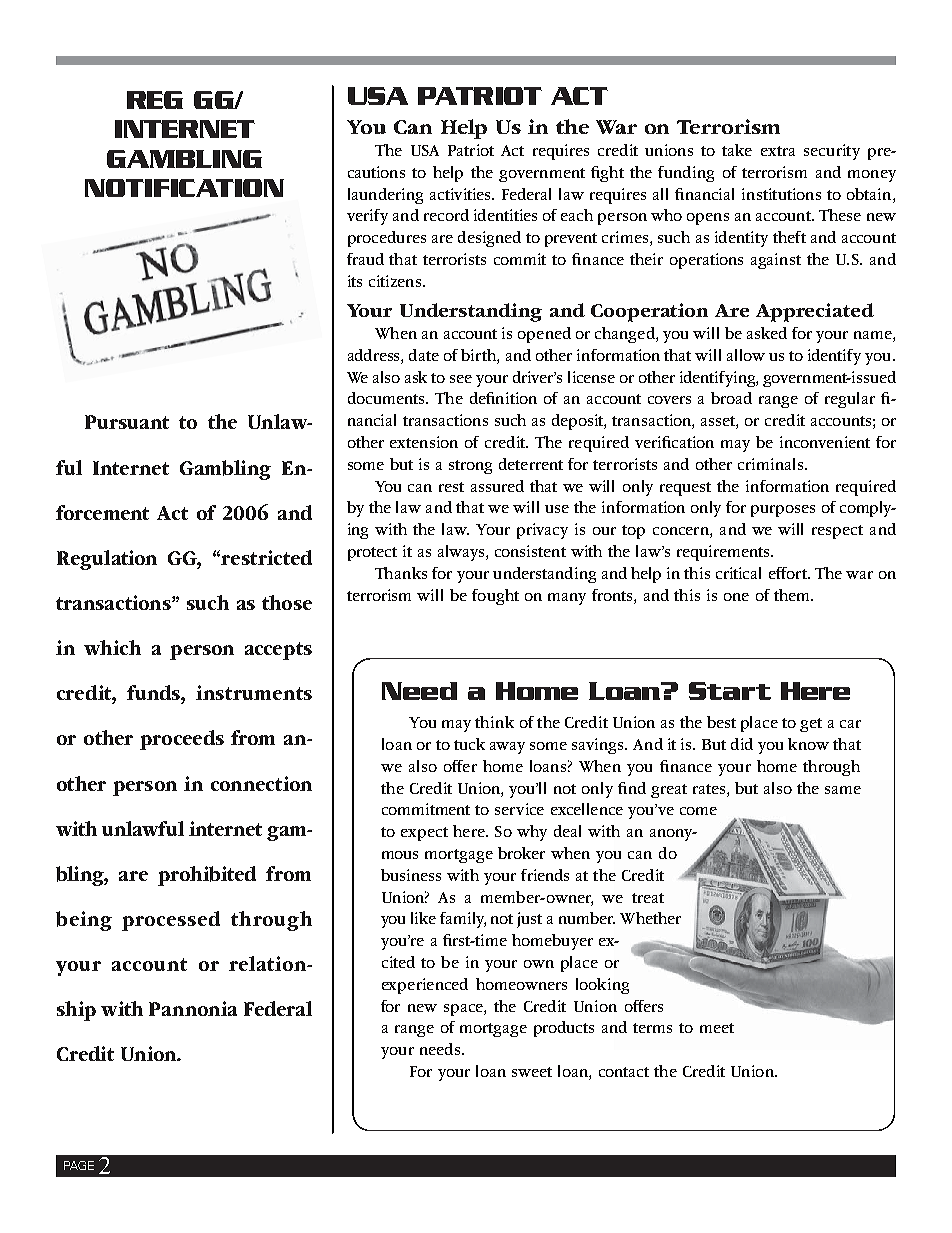  Describe the element at coordinates (424, 442) in the screenshot. I see `extension` at that location.
